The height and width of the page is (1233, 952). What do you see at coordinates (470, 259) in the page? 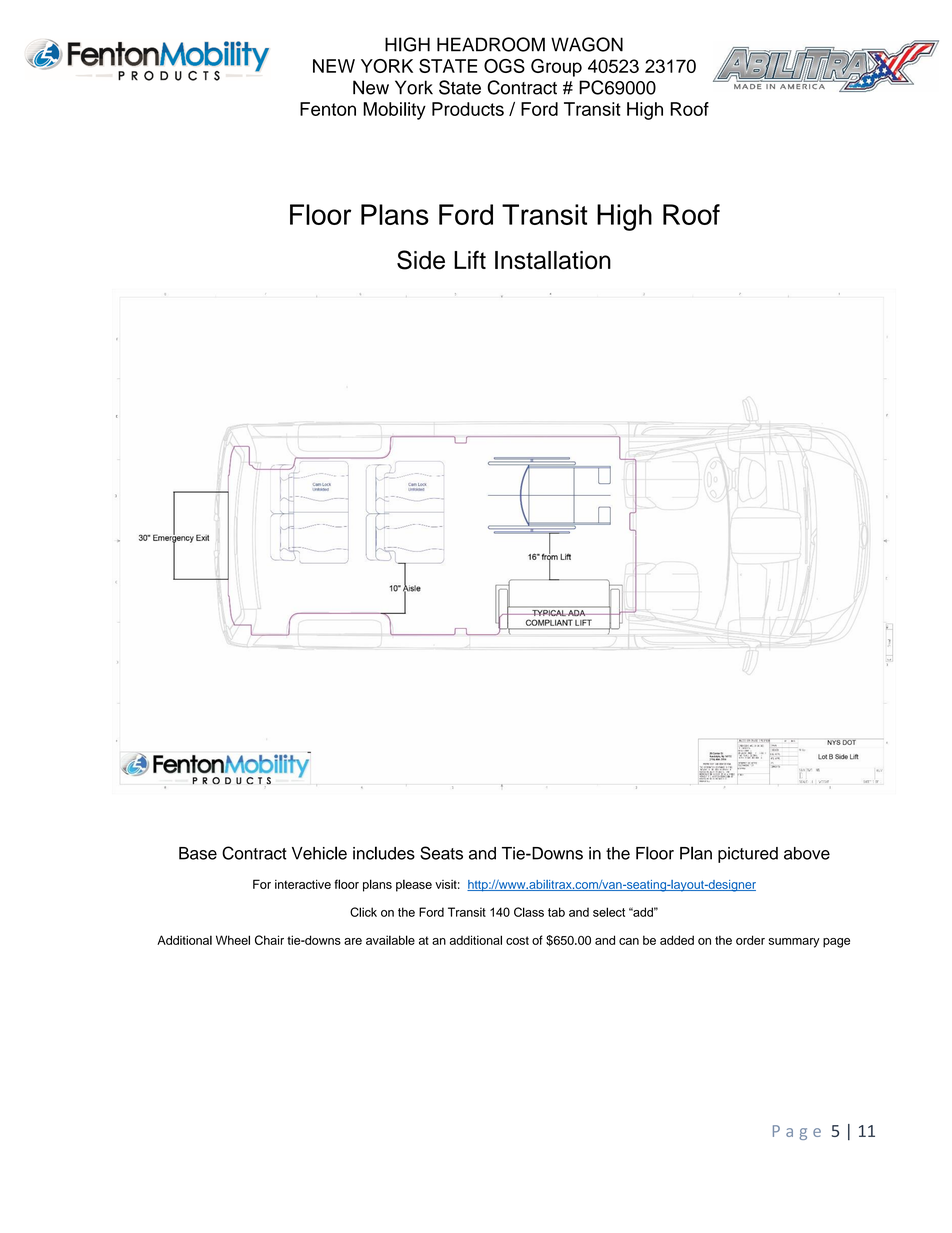
I see `Lift` at bounding box center [470, 259].
